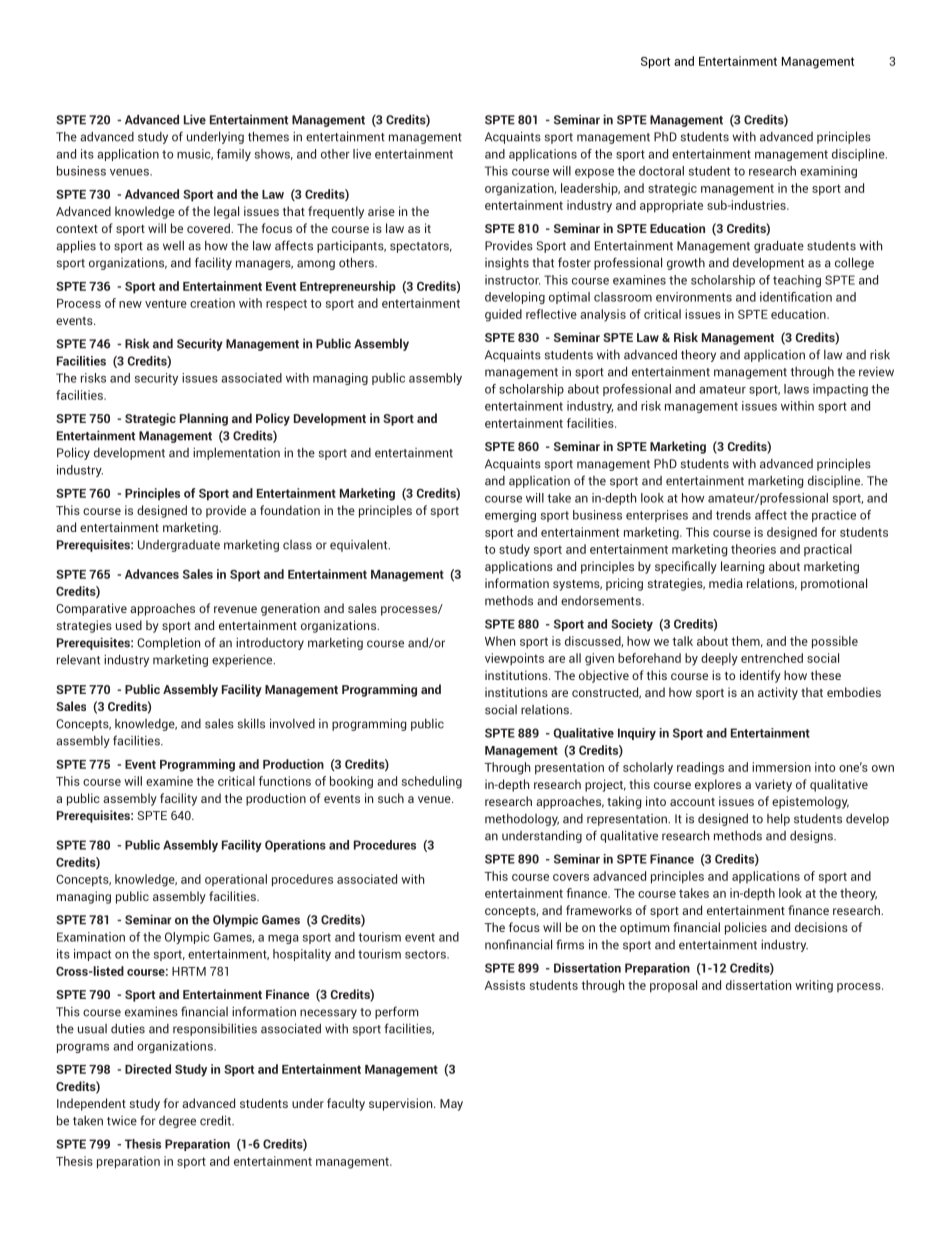  Describe the element at coordinates (814, 986) in the page. I see `writing` at that location.
